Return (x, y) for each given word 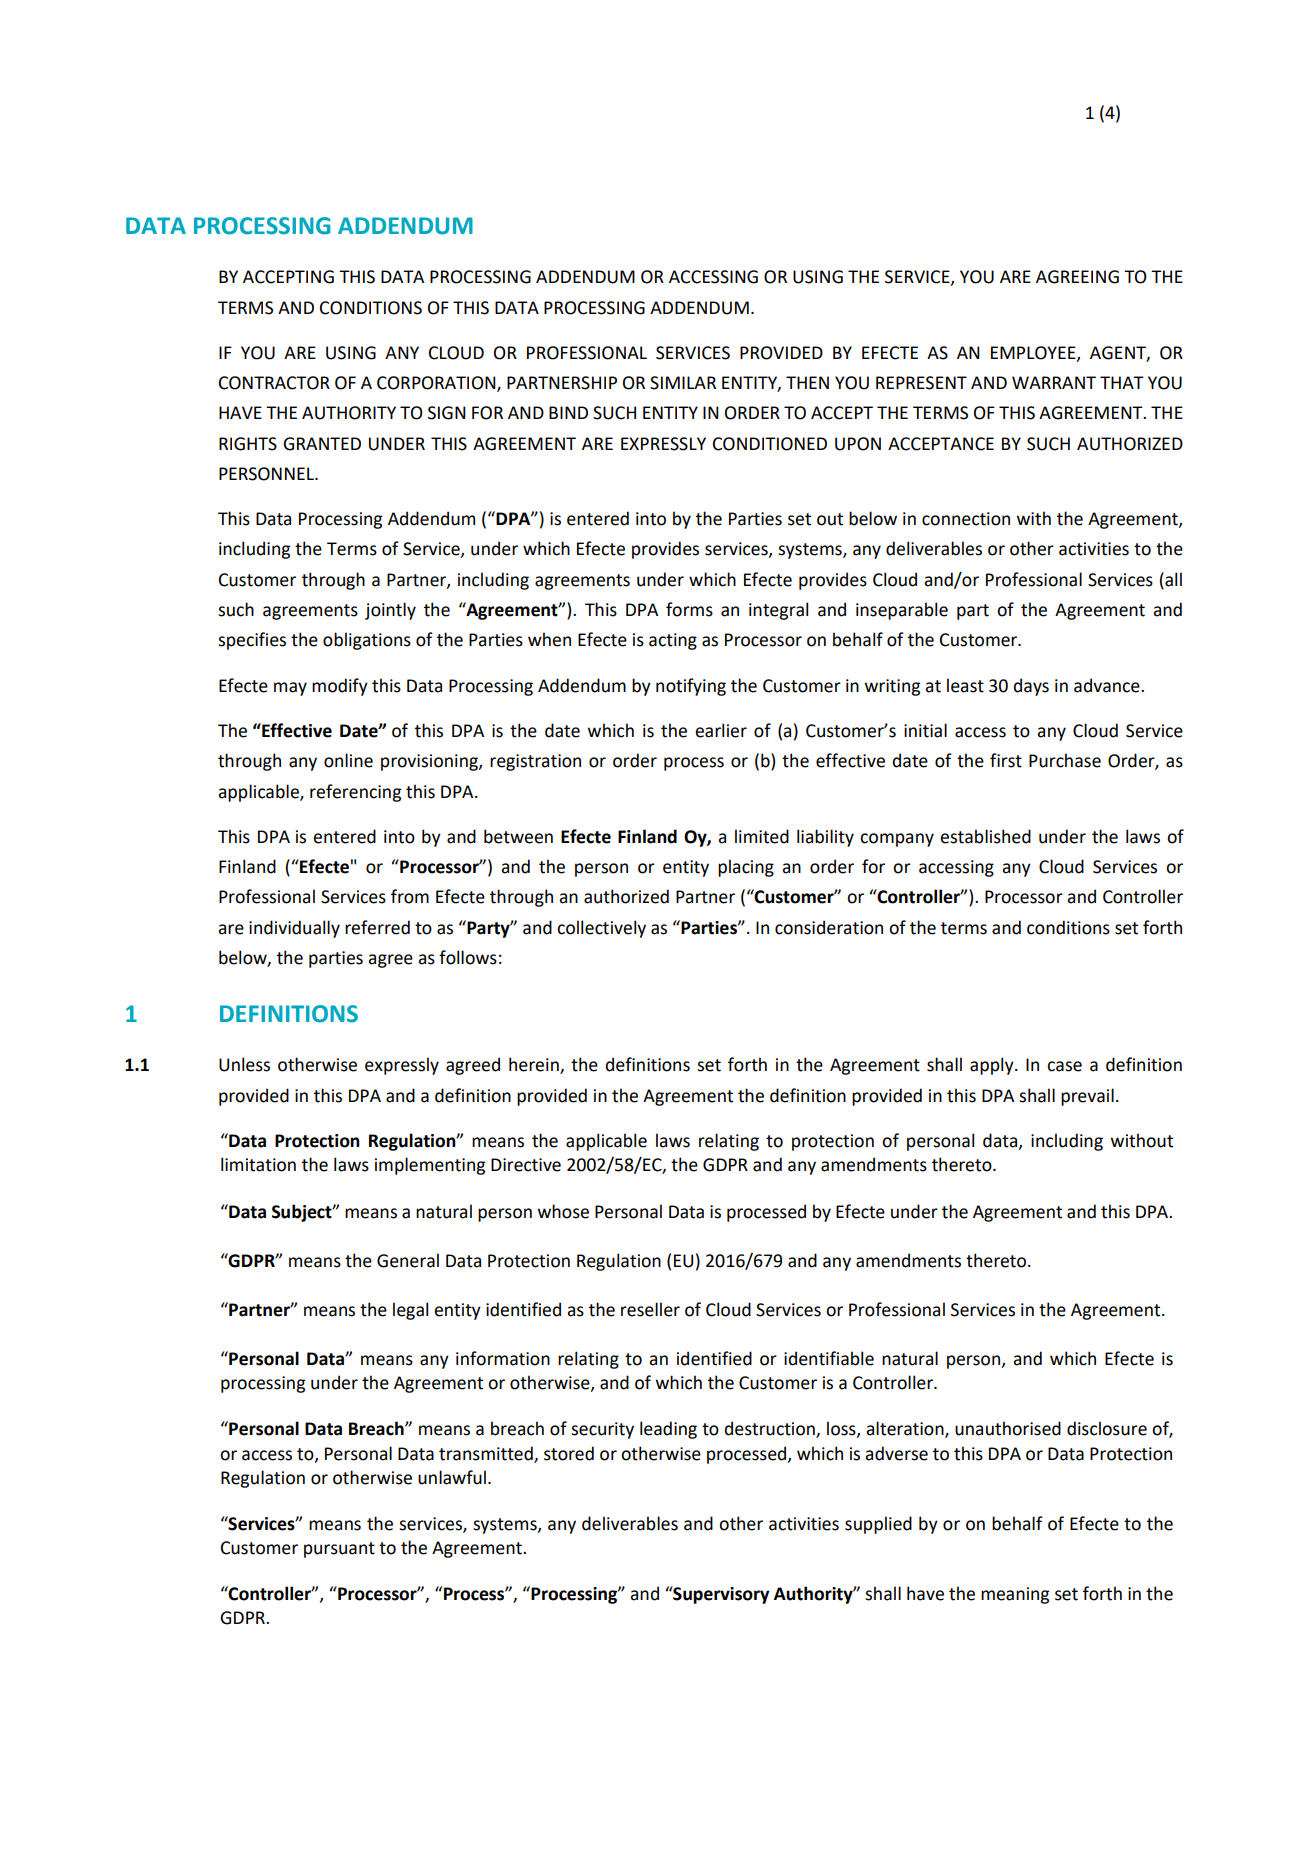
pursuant (339, 1550)
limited (762, 836)
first (1006, 760)
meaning (1015, 1595)
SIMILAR (683, 383)
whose (563, 1211)
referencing (355, 793)
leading (668, 1430)
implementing (430, 1166)
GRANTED (322, 444)
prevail (1087, 1097)
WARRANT (1054, 382)
